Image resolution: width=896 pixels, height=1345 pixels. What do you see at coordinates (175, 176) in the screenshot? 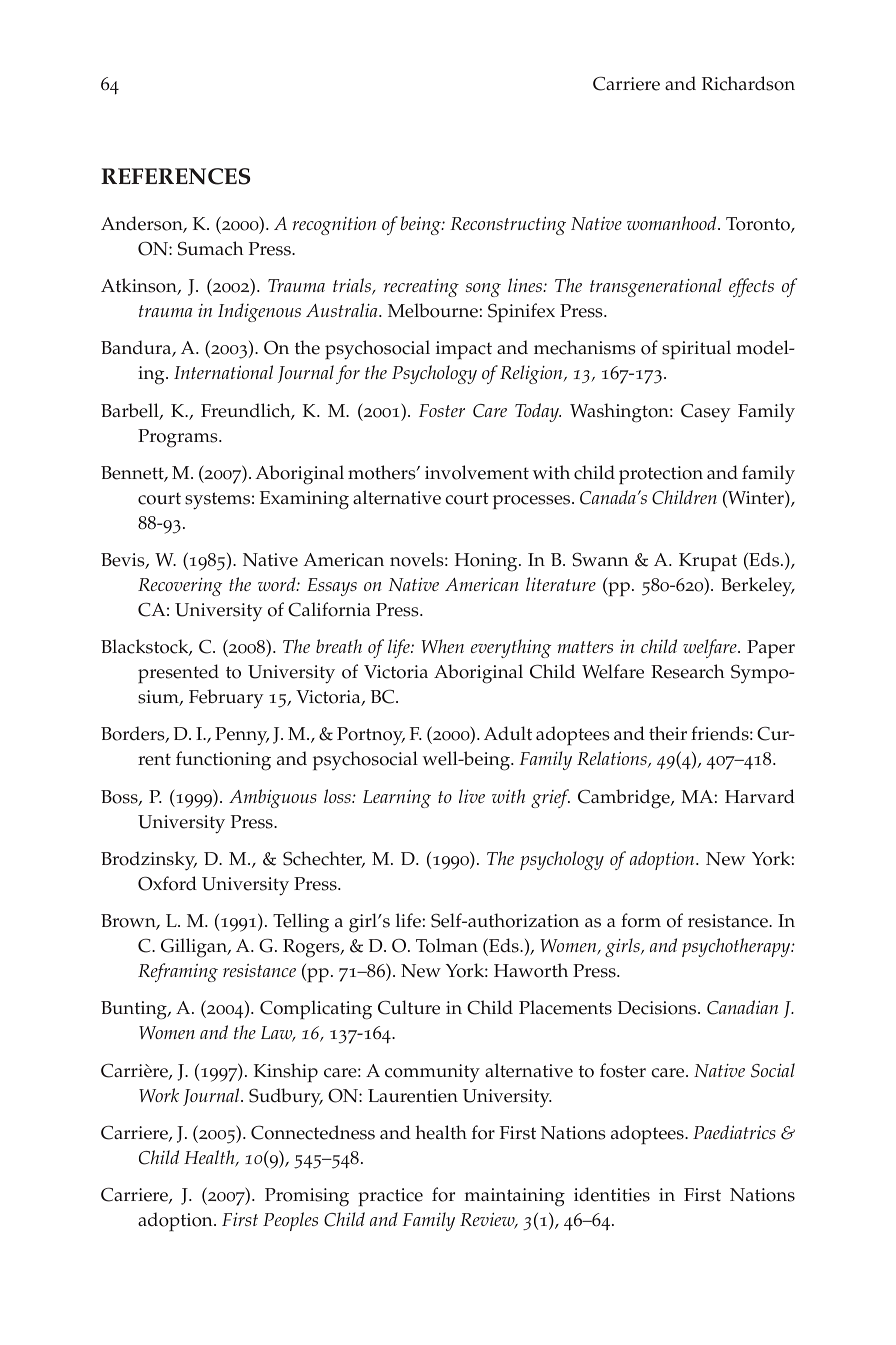
I see `References` at bounding box center [175, 176].
